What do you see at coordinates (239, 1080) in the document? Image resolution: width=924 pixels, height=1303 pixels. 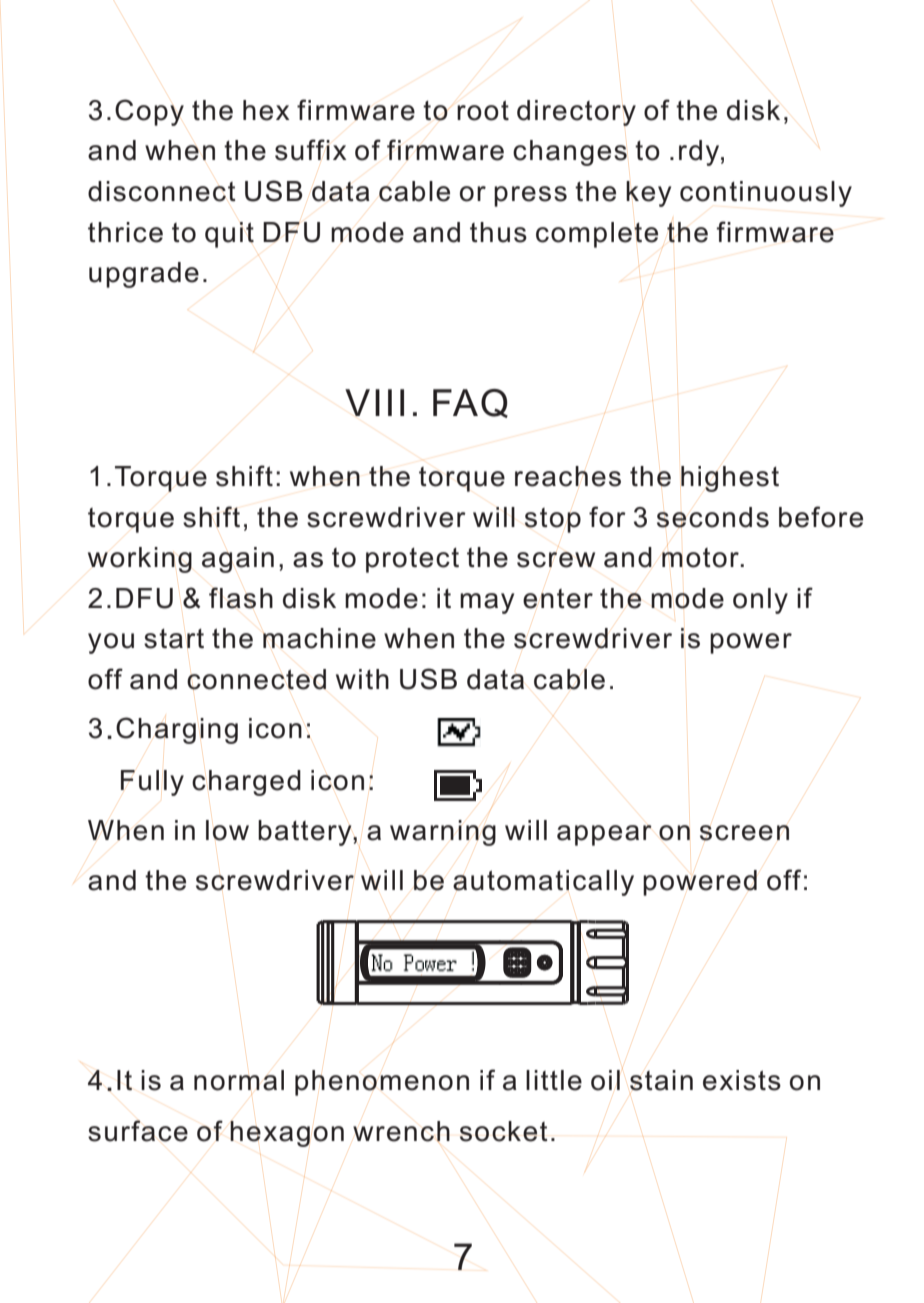 I see `normal` at bounding box center [239, 1080].
